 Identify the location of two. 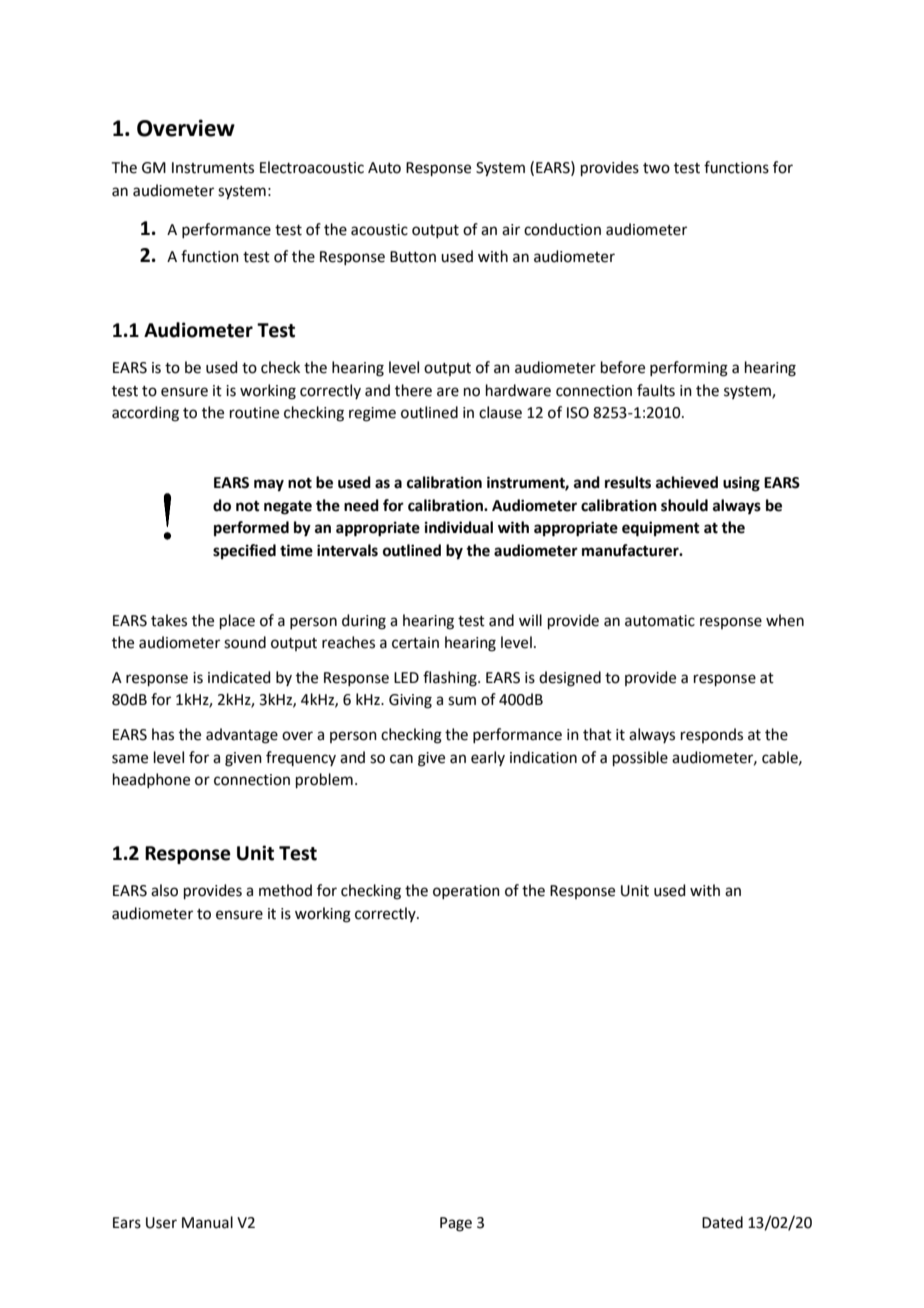
(656, 168).
